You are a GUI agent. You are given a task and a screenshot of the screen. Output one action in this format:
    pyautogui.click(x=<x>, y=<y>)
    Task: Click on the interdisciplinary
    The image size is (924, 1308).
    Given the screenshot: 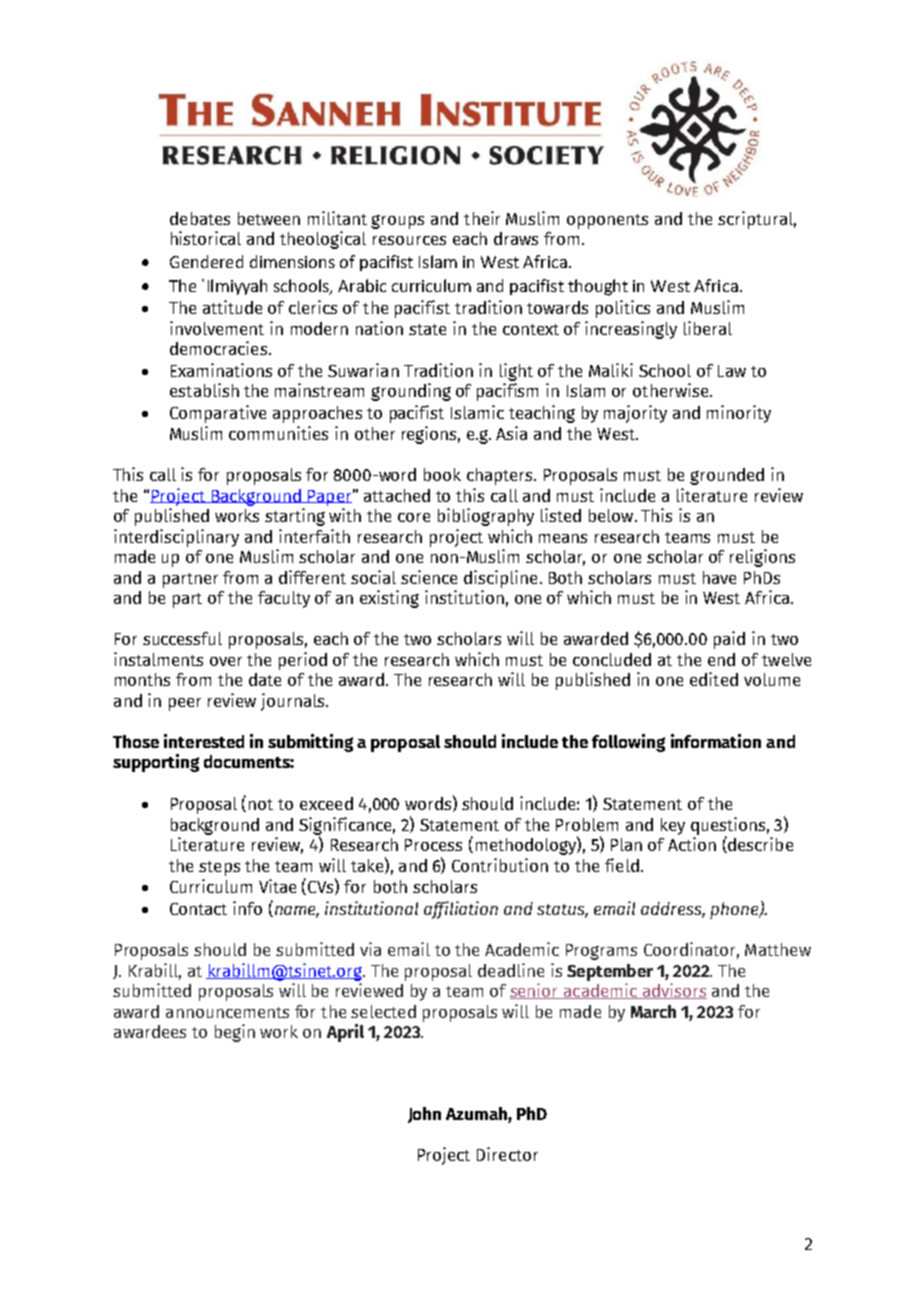 What is the action you would take?
    pyautogui.click(x=176, y=538)
